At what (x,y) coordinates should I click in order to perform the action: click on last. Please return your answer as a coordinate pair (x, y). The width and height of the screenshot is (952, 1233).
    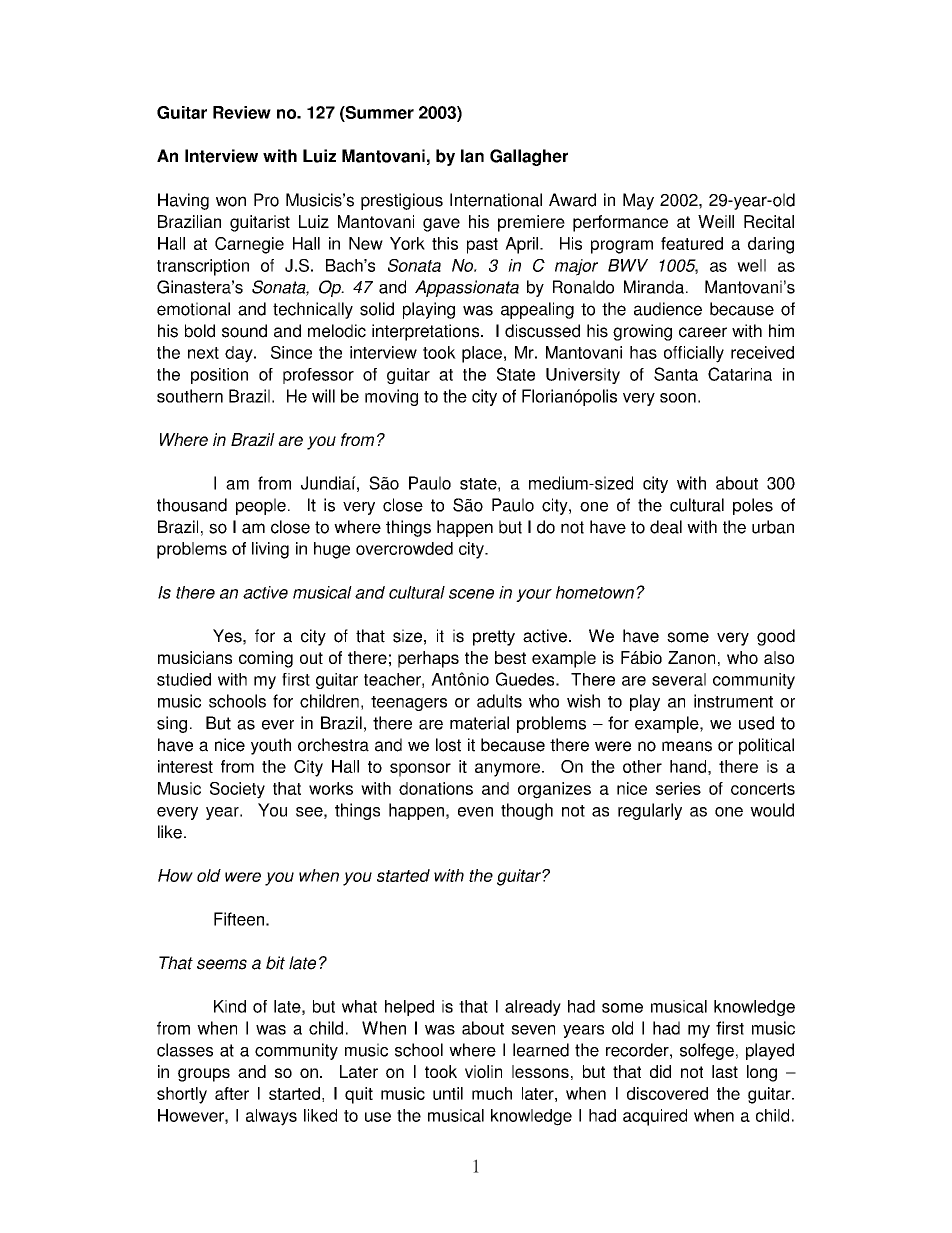
    Looking at the image, I should click on (725, 1071).
